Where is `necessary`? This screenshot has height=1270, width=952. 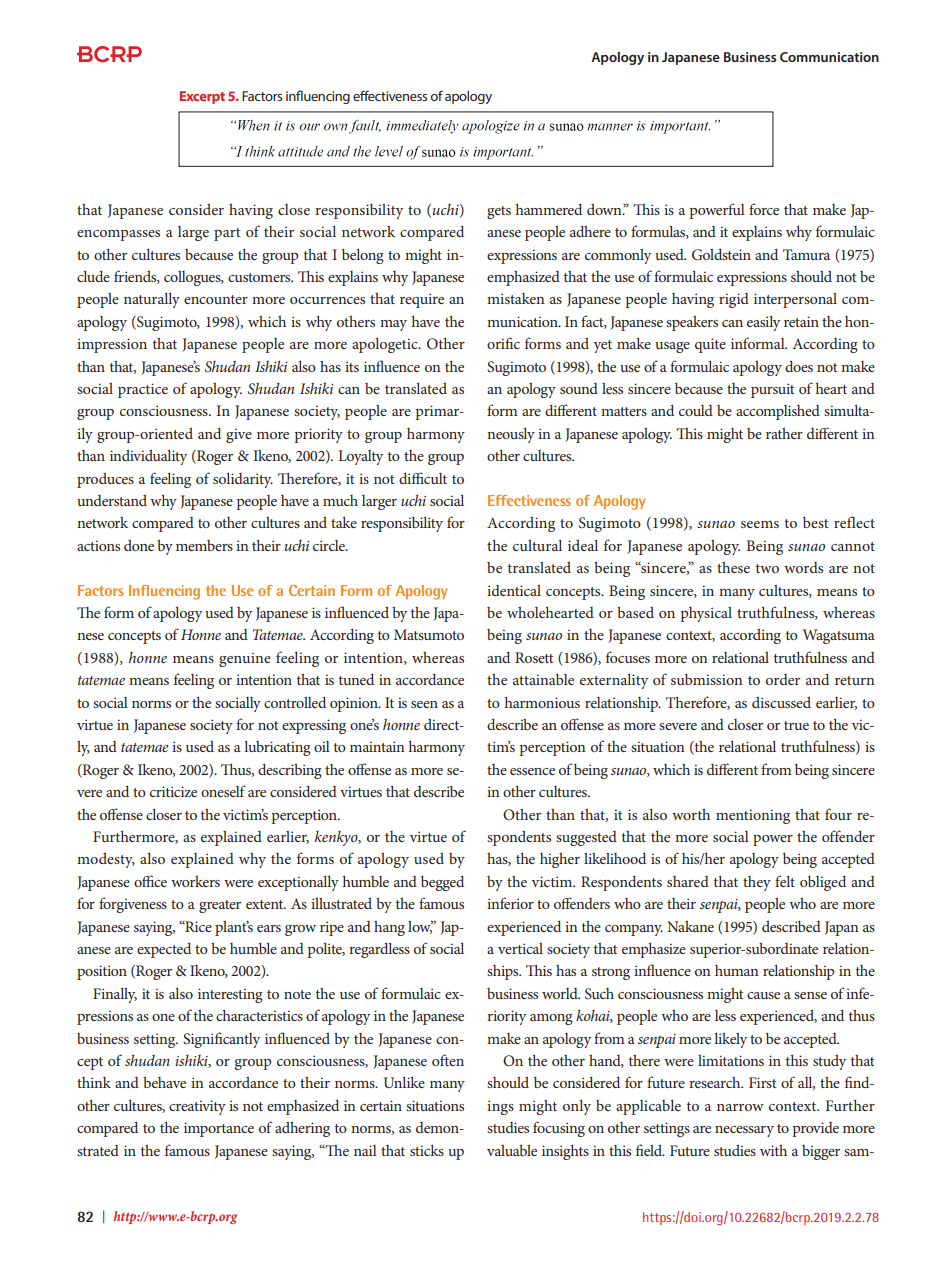 necessary is located at coordinates (744, 1131).
